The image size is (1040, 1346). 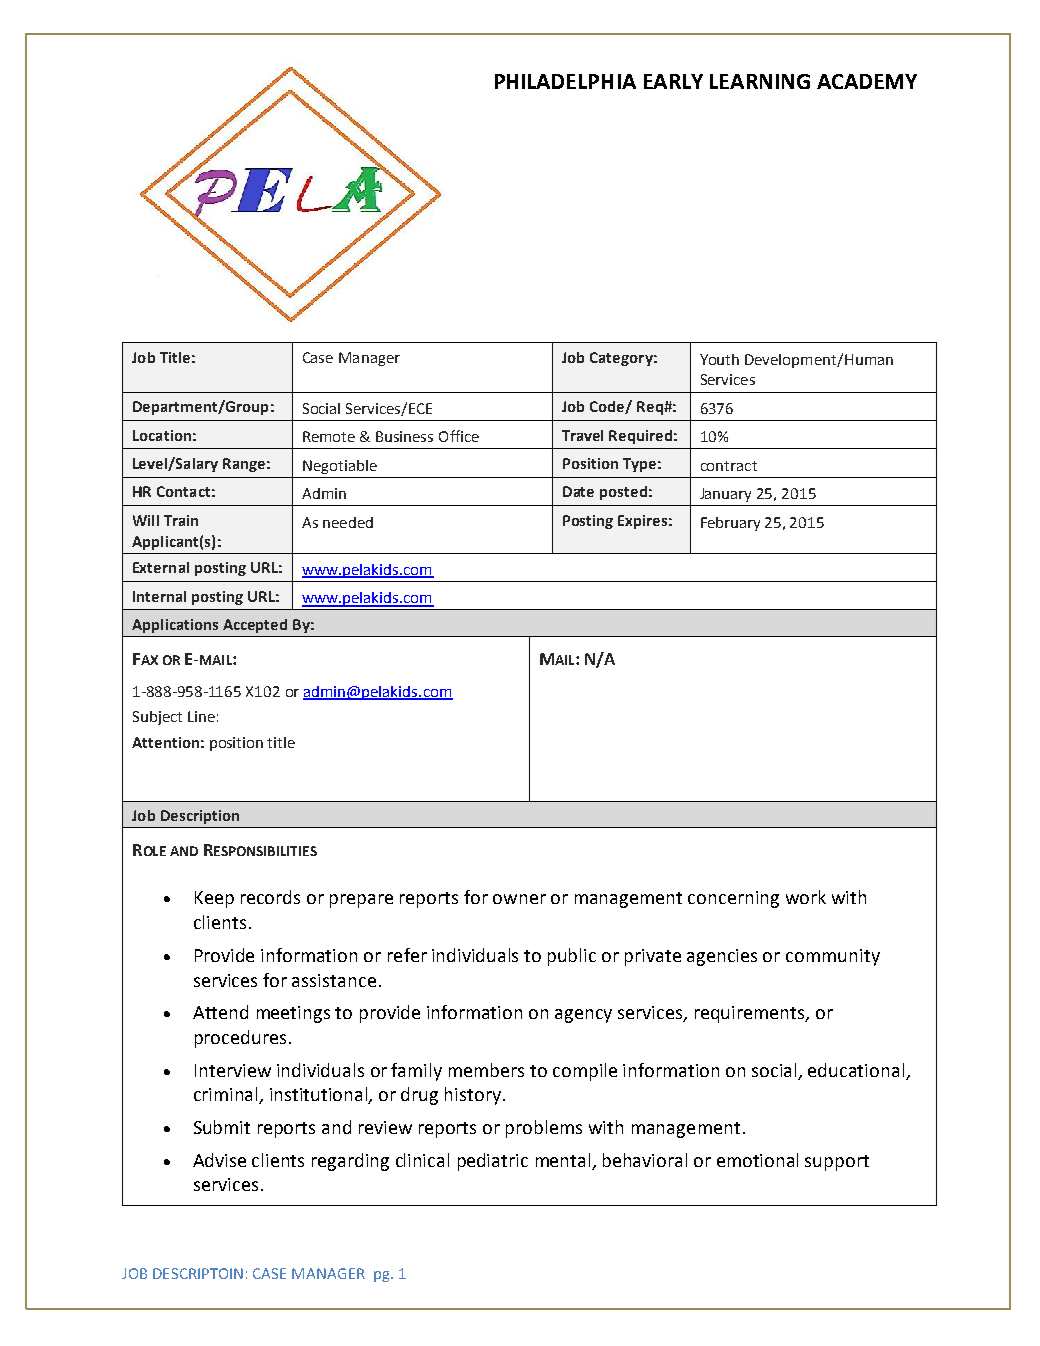 I want to click on Location, so click(x=162, y=435).
